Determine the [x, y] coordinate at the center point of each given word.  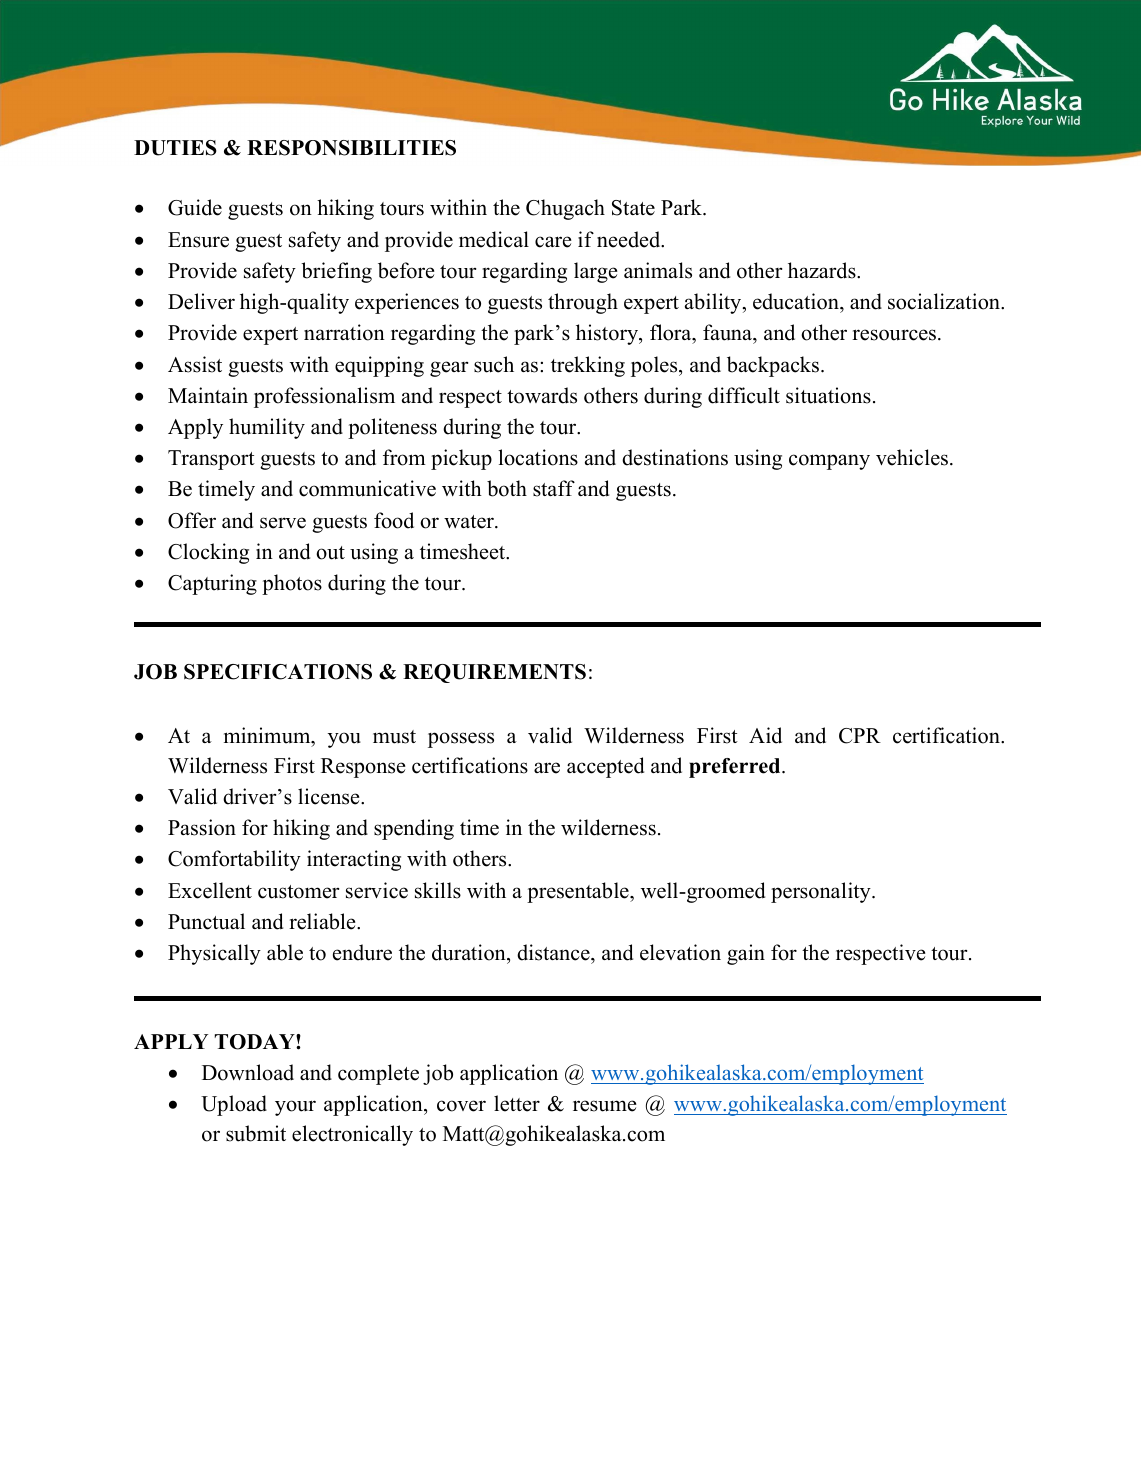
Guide [195, 207]
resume [605, 1106]
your [295, 1108]
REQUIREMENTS [494, 673]
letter [517, 1103]
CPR [860, 736]
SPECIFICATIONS [278, 672]
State [633, 208]
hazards [823, 270]
